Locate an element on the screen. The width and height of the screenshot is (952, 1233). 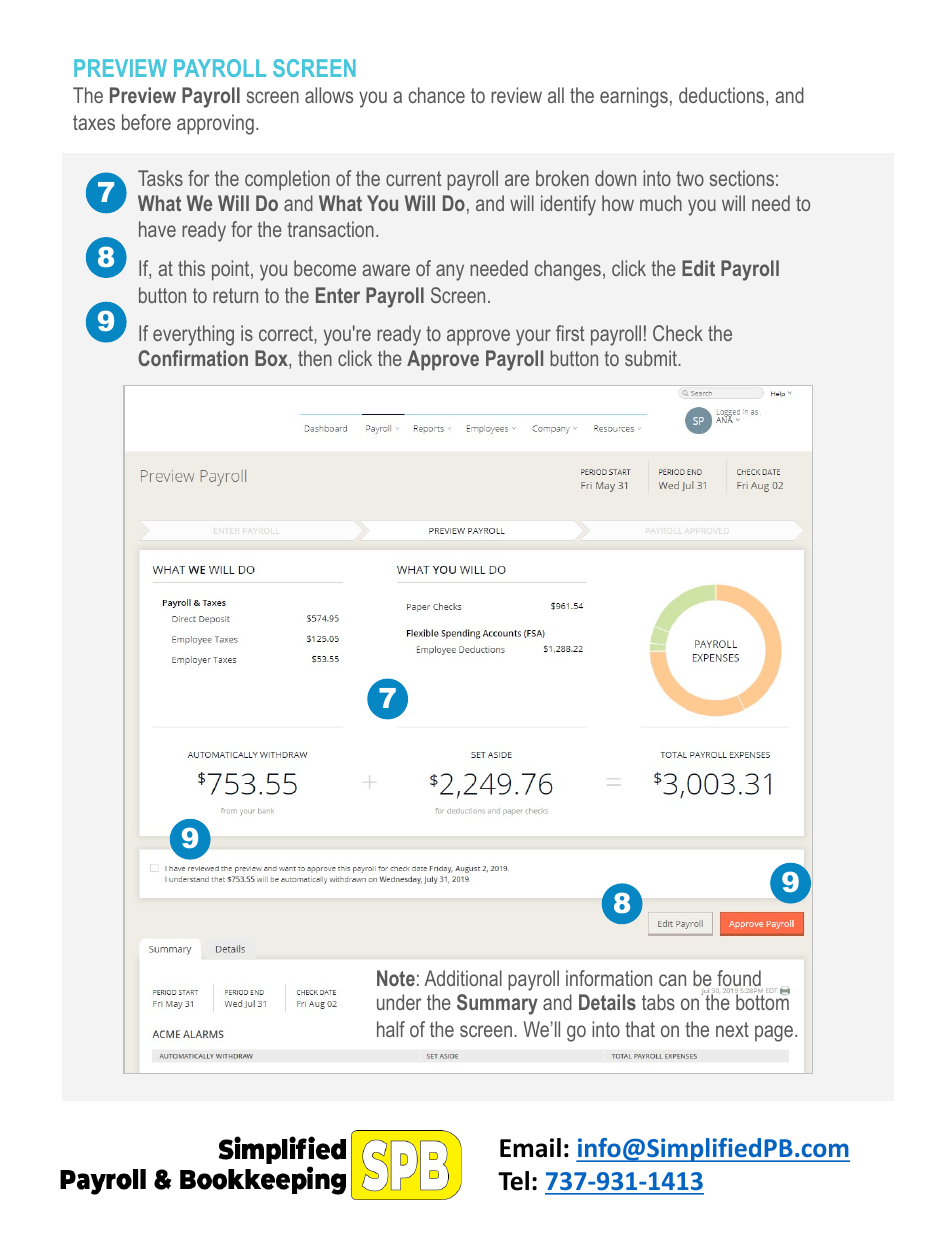
half is located at coordinates (391, 1029).
